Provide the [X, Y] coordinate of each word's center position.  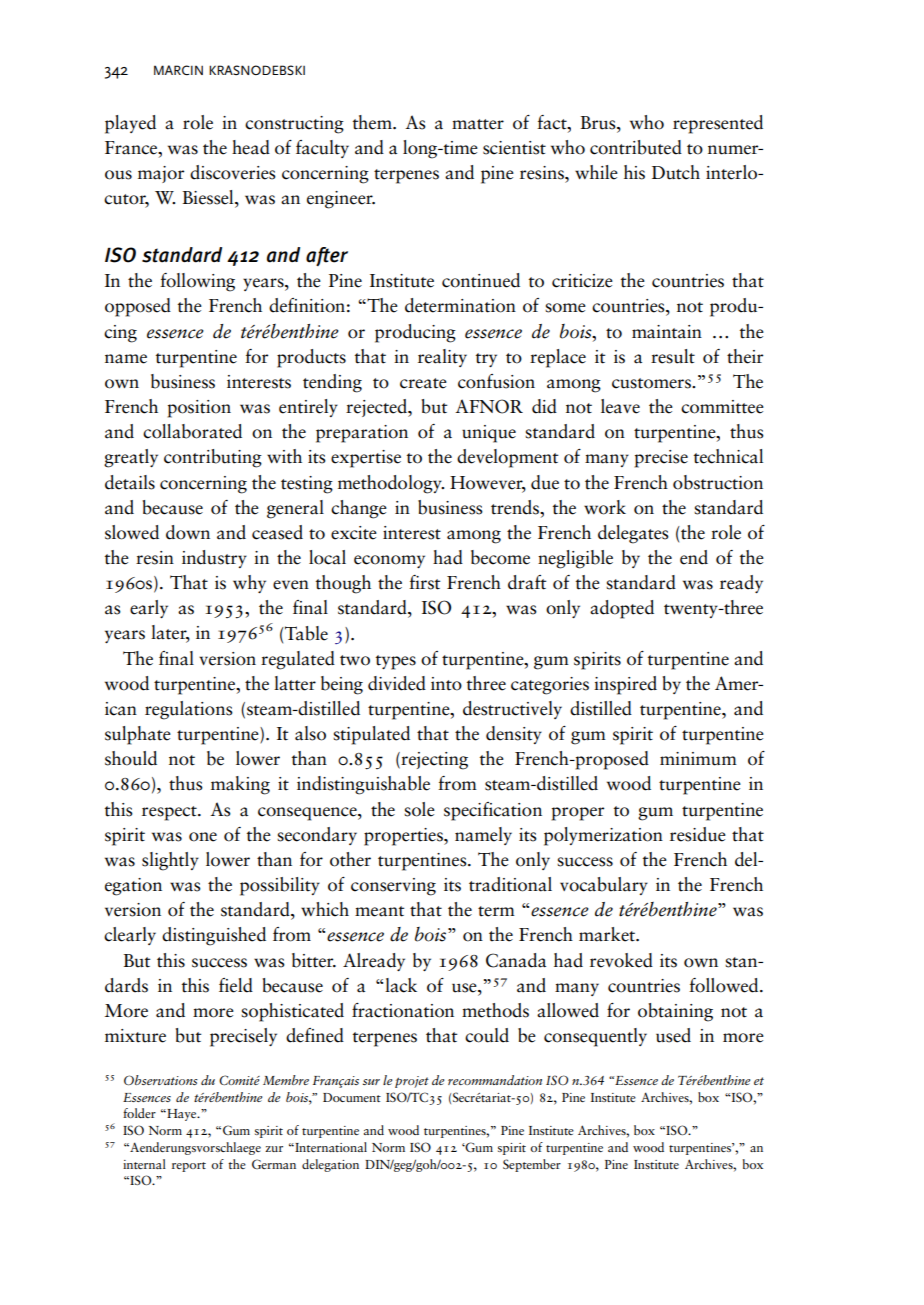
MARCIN [178, 70]
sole [419, 809]
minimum [698, 759]
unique [489, 434]
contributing [213, 458]
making [240, 785]
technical [728, 456]
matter [478, 124]
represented [718, 124]
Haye [182, 1115]
